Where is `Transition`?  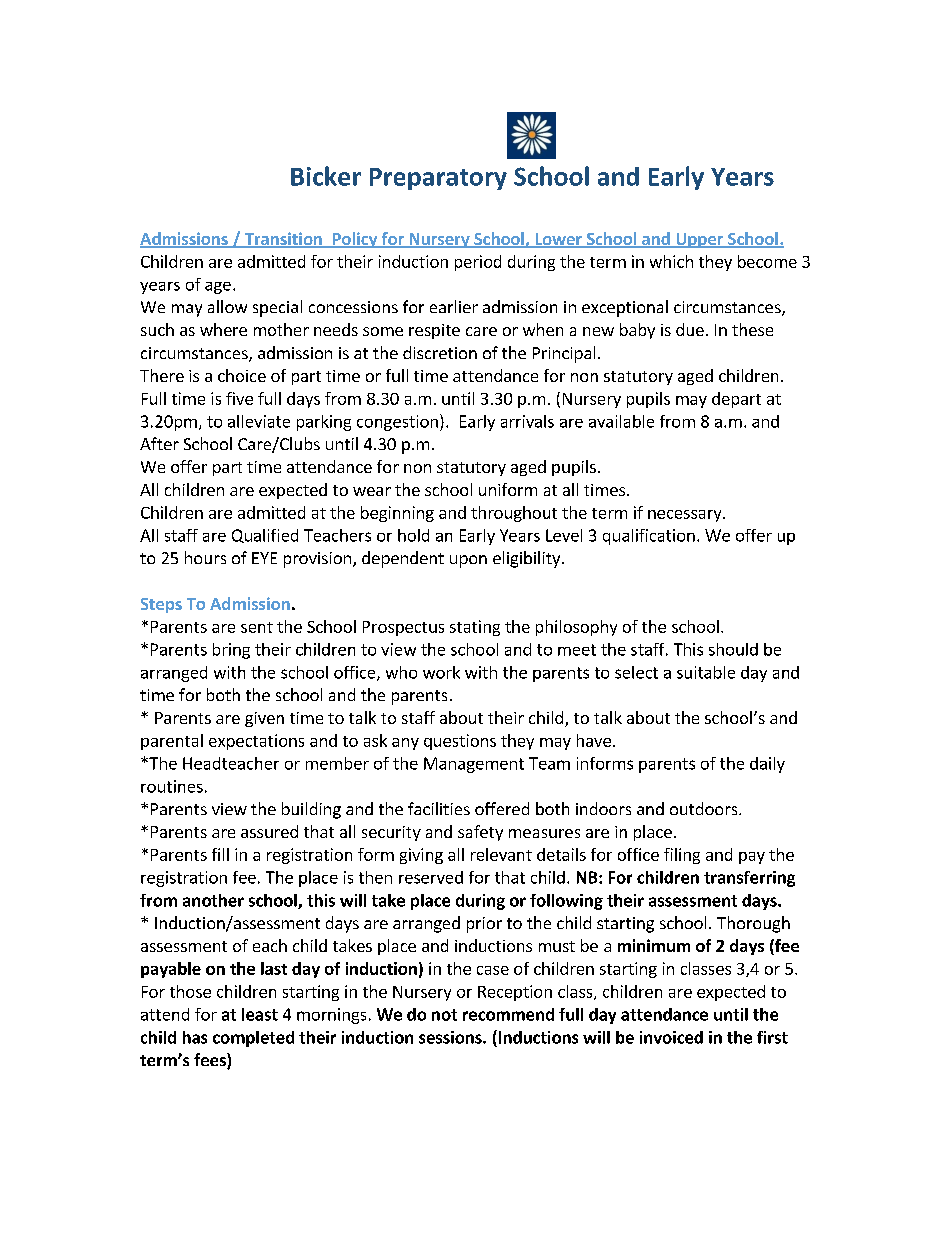 Transition is located at coordinates (283, 240).
